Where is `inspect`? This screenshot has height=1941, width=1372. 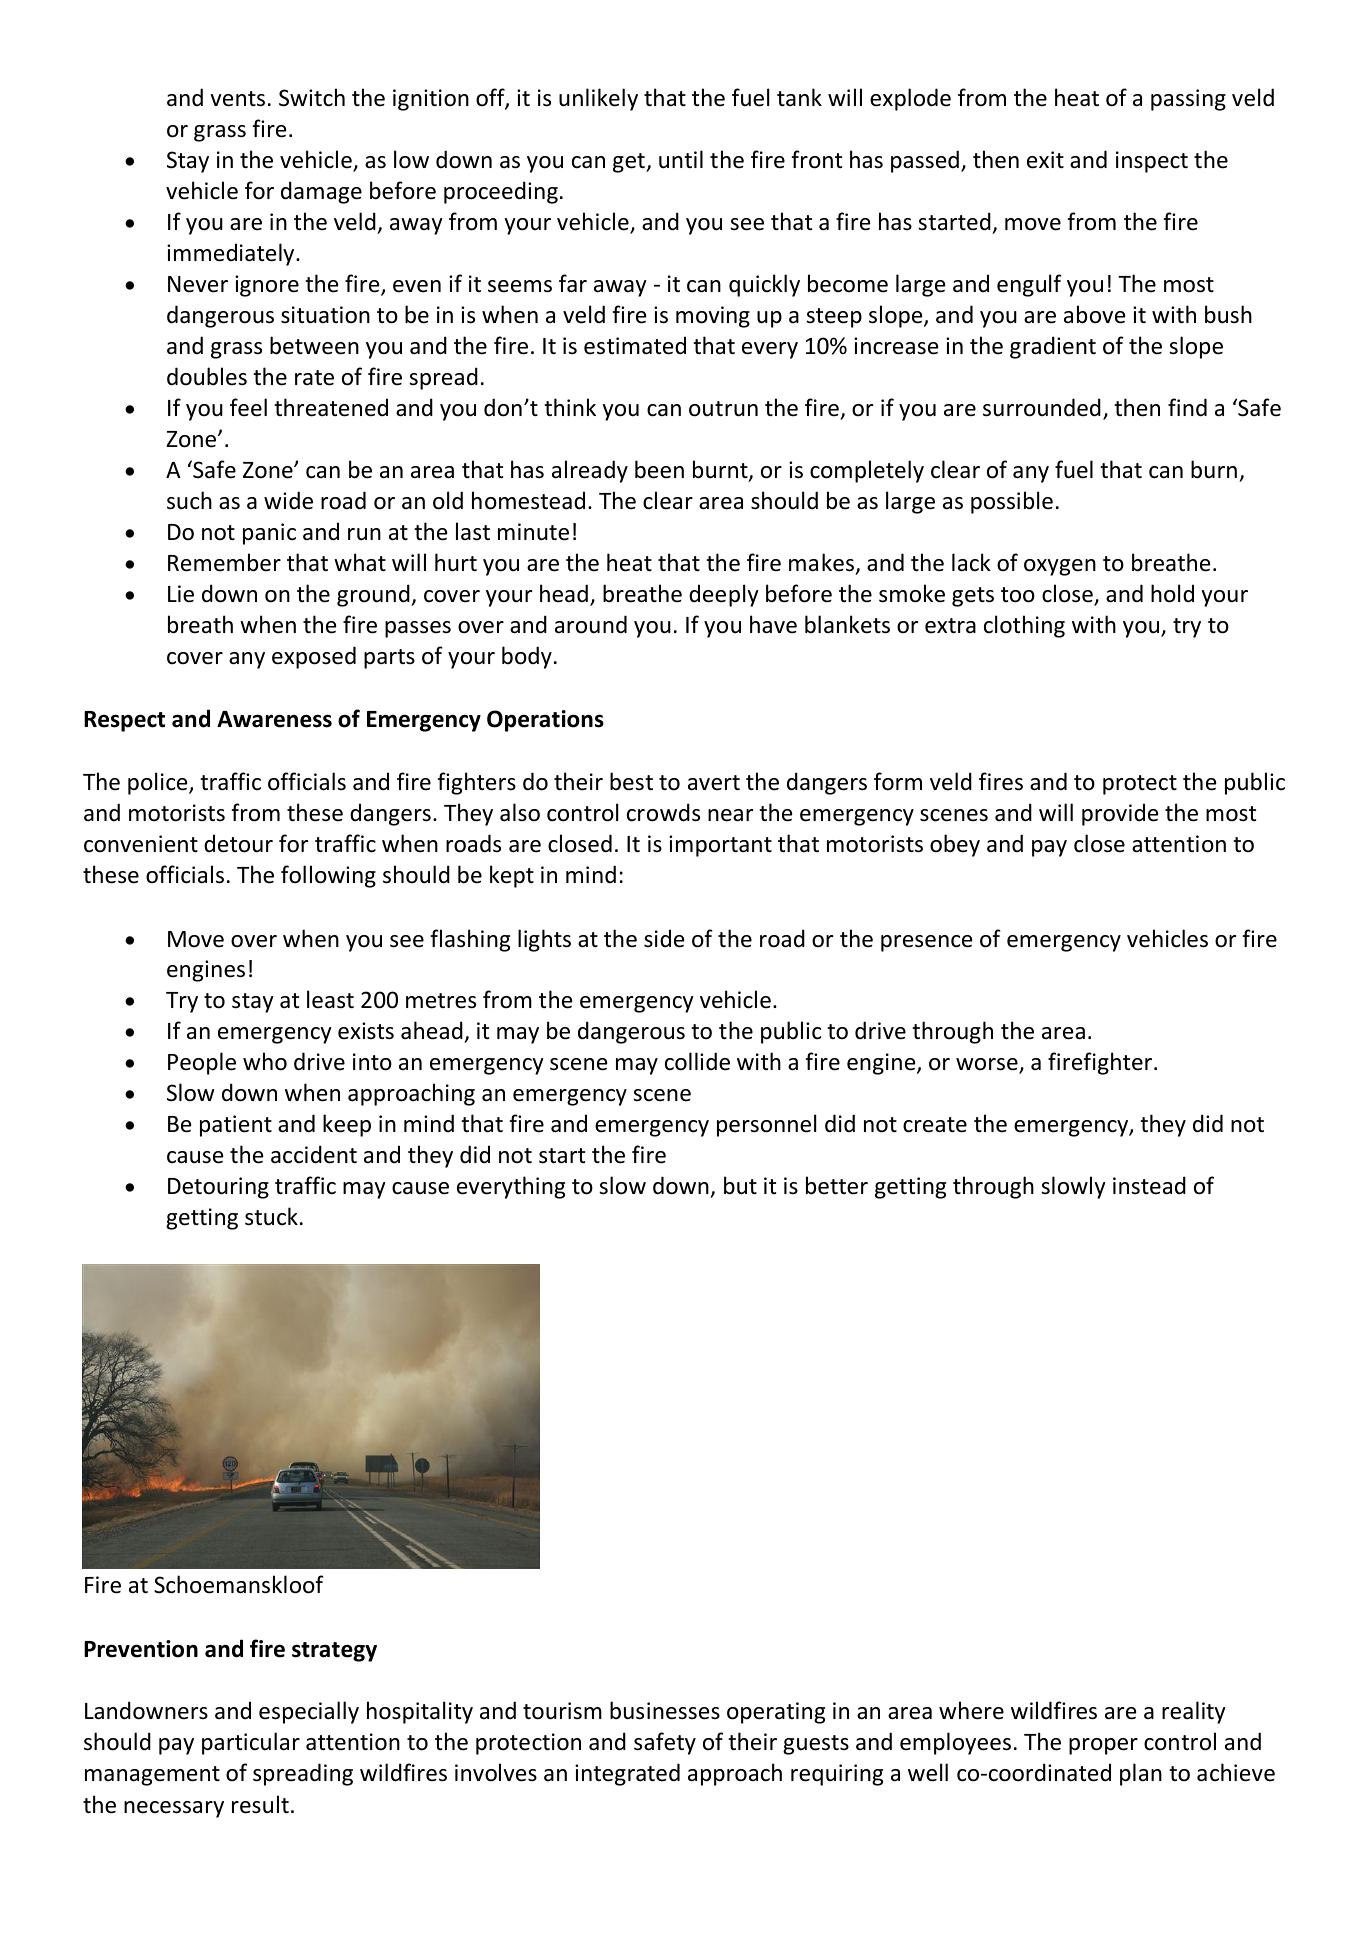
inspect is located at coordinates (1152, 162).
